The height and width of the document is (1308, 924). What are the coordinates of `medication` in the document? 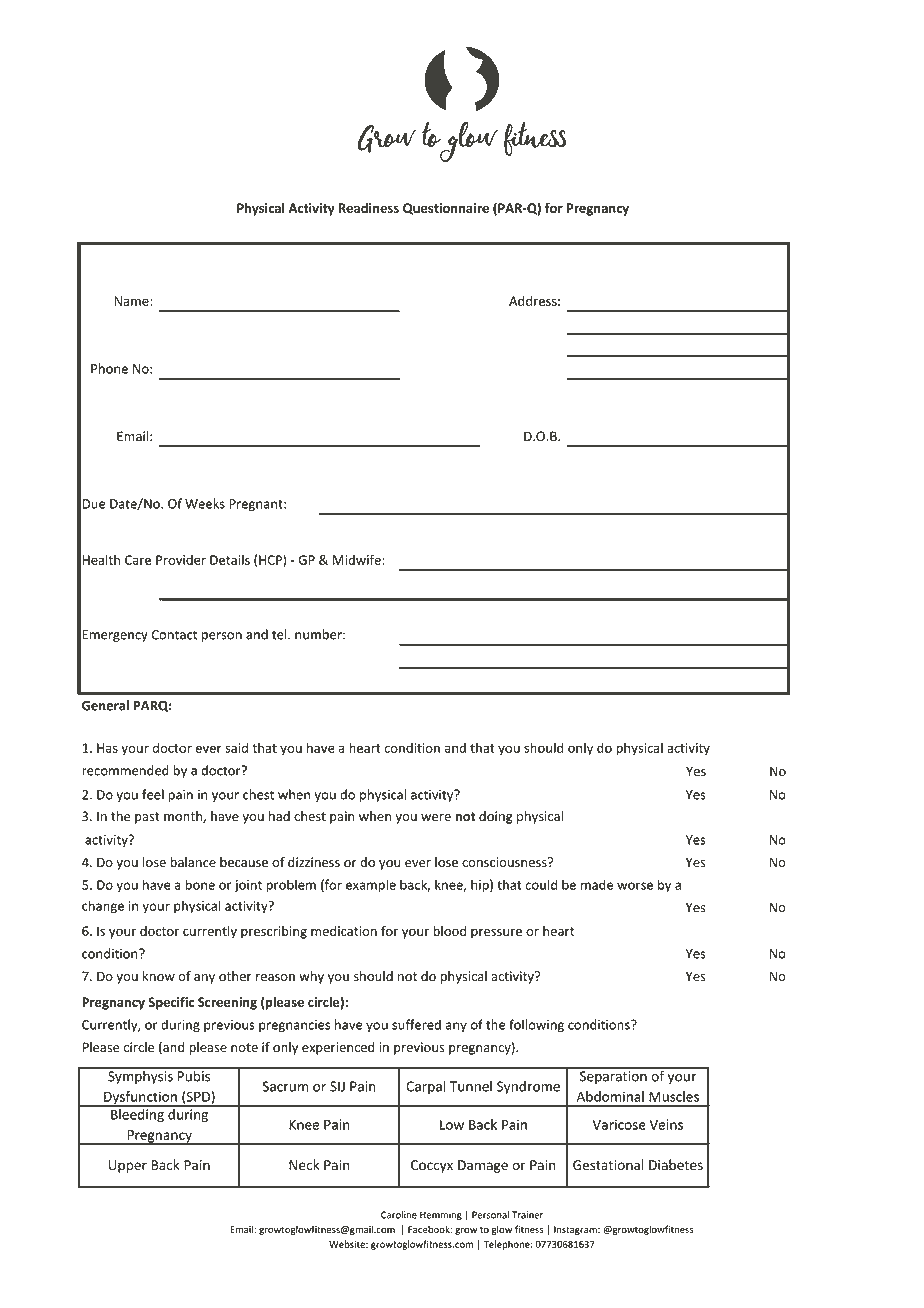 It's located at (344, 931).
